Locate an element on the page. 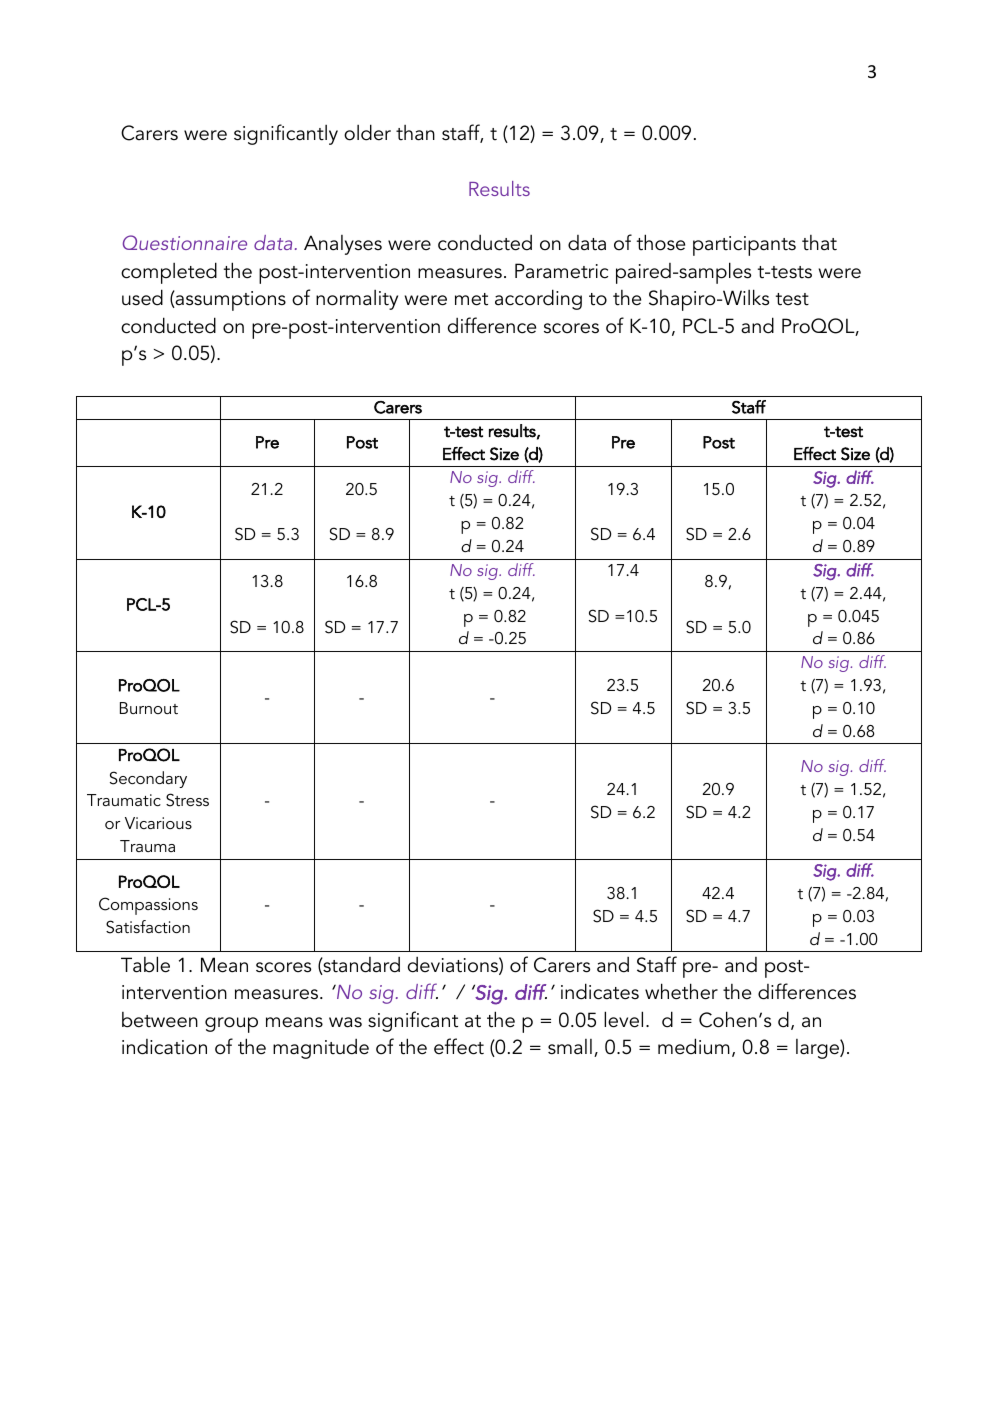 The width and height of the page is (998, 1412). Vicarious is located at coordinates (158, 823).
